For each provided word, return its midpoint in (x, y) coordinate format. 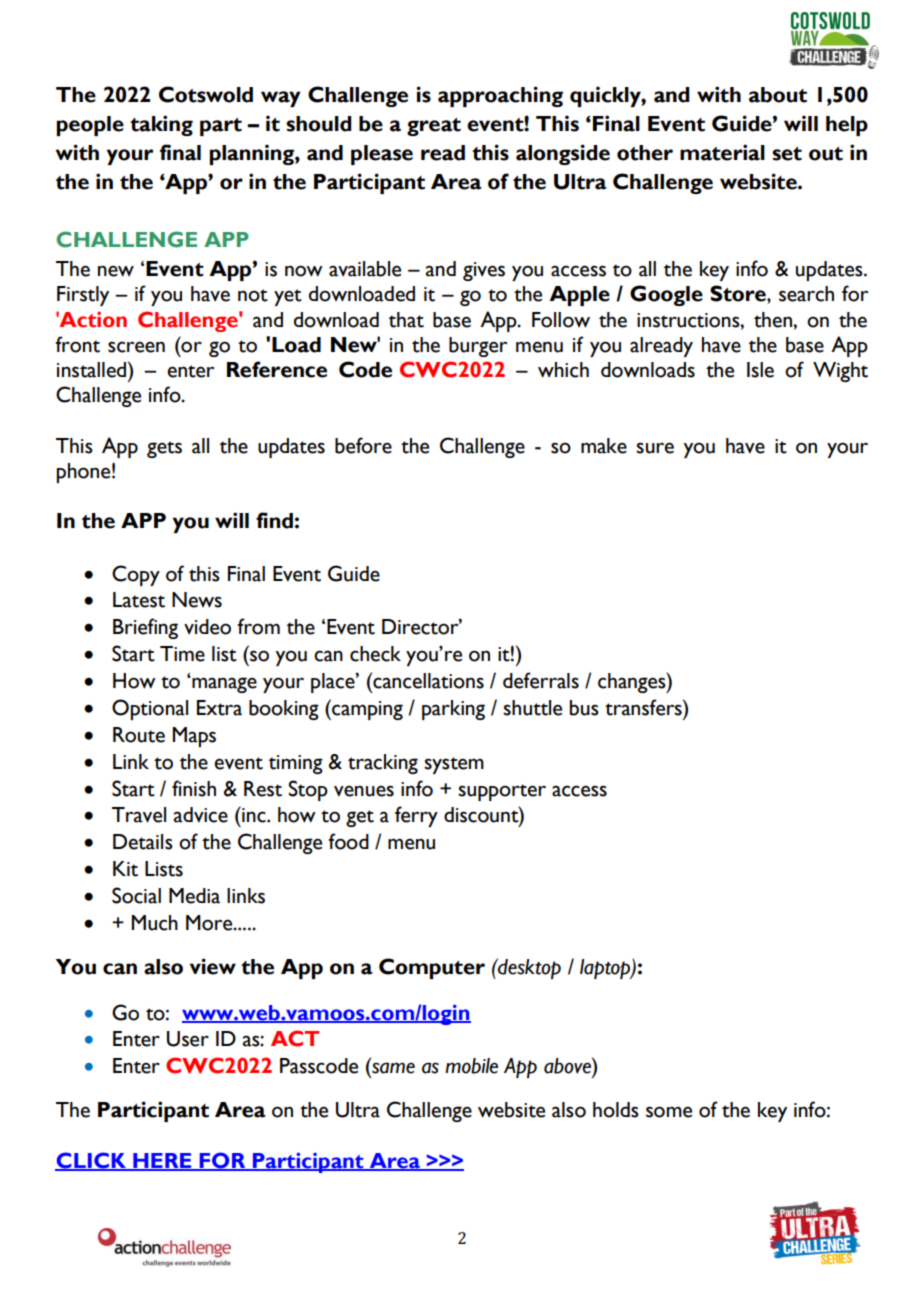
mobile (471, 1066)
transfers (644, 707)
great (434, 127)
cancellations (427, 680)
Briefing (145, 628)
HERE (162, 1161)
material (722, 152)
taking (161, 125)
